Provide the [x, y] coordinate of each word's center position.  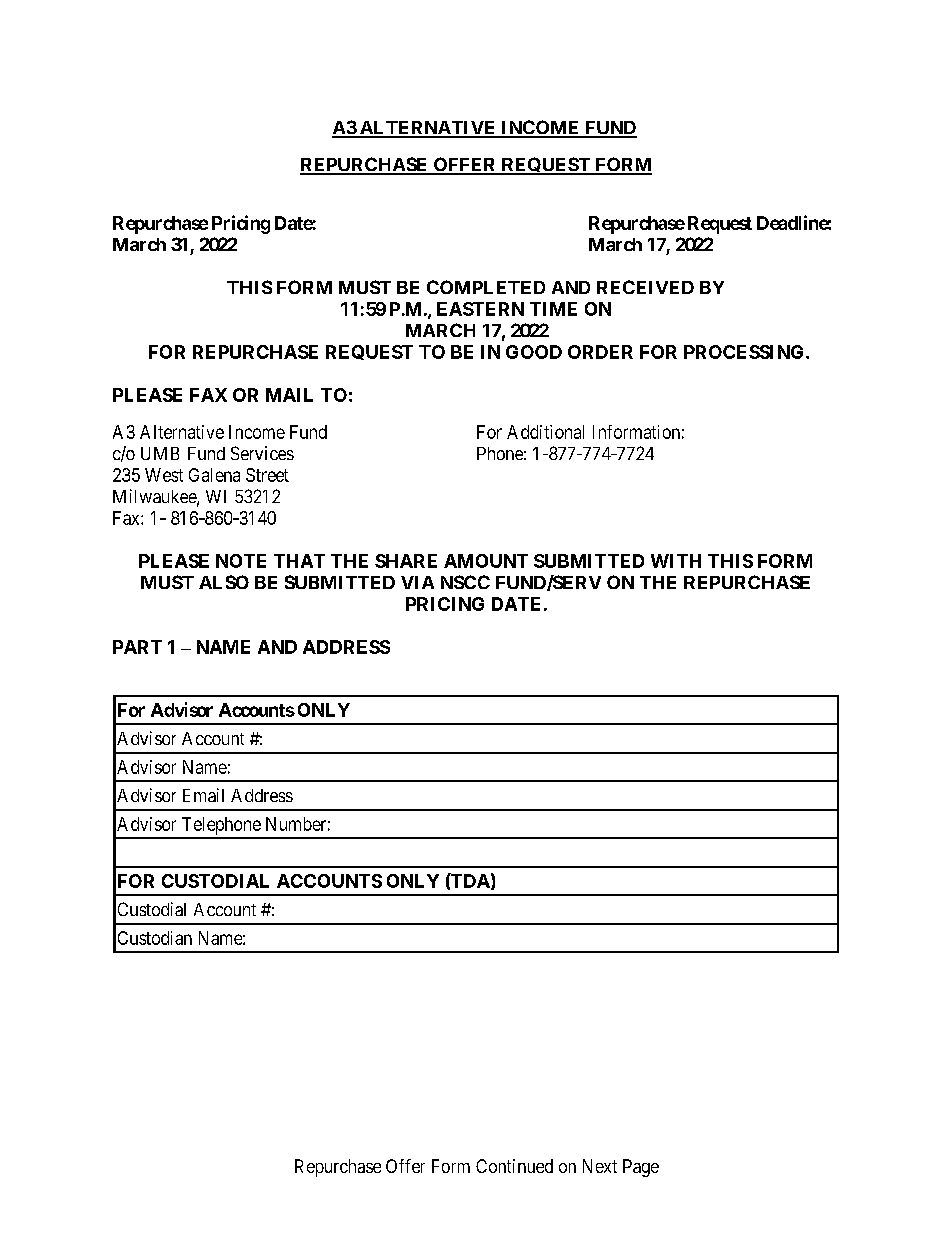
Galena [214, 475]
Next [600, 1166]
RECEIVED [645, 287]
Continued [514, 1166]
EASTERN [480, 309]
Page [641, 1168]
